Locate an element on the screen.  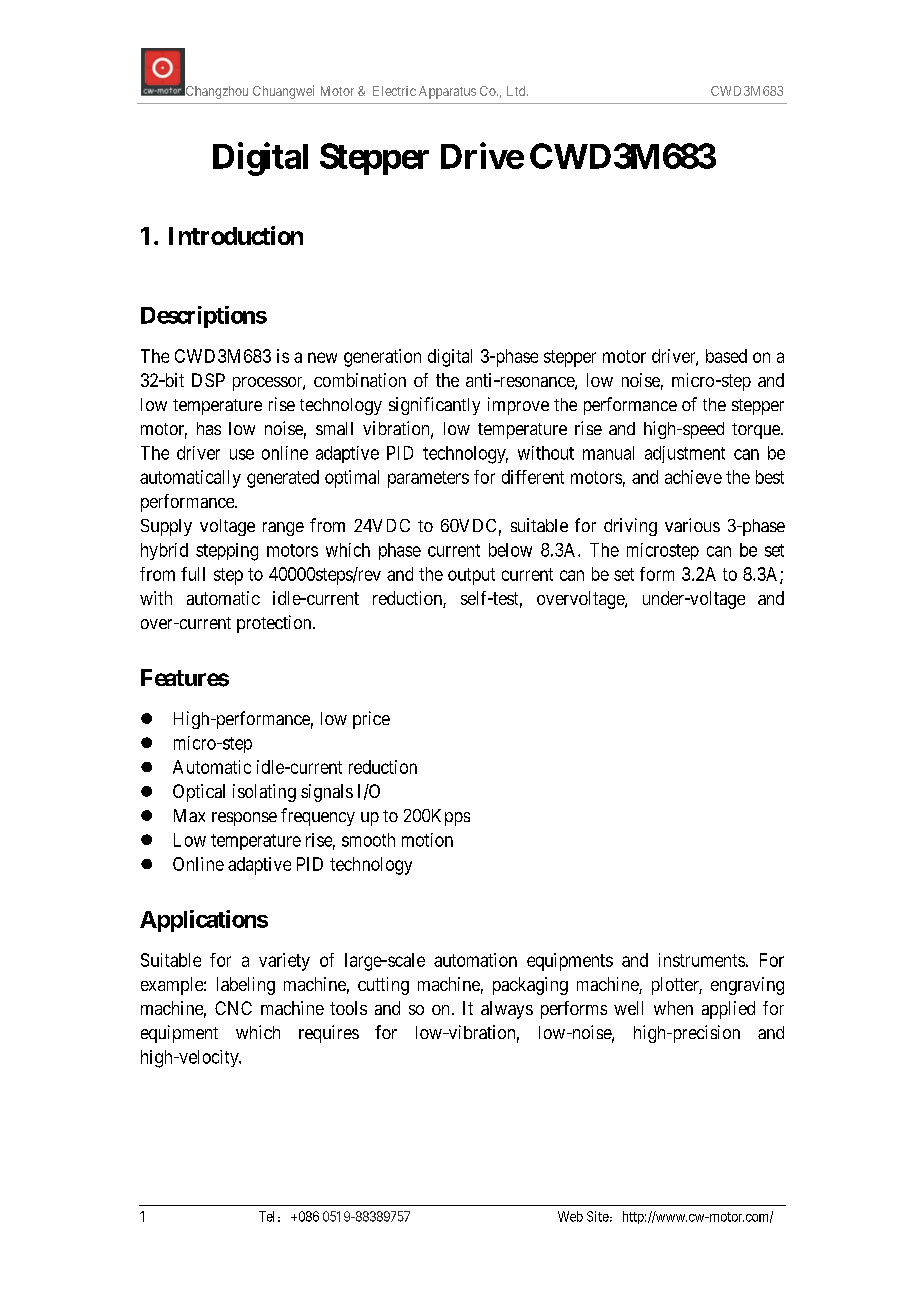
motion is located at coordinates (427, 840).
